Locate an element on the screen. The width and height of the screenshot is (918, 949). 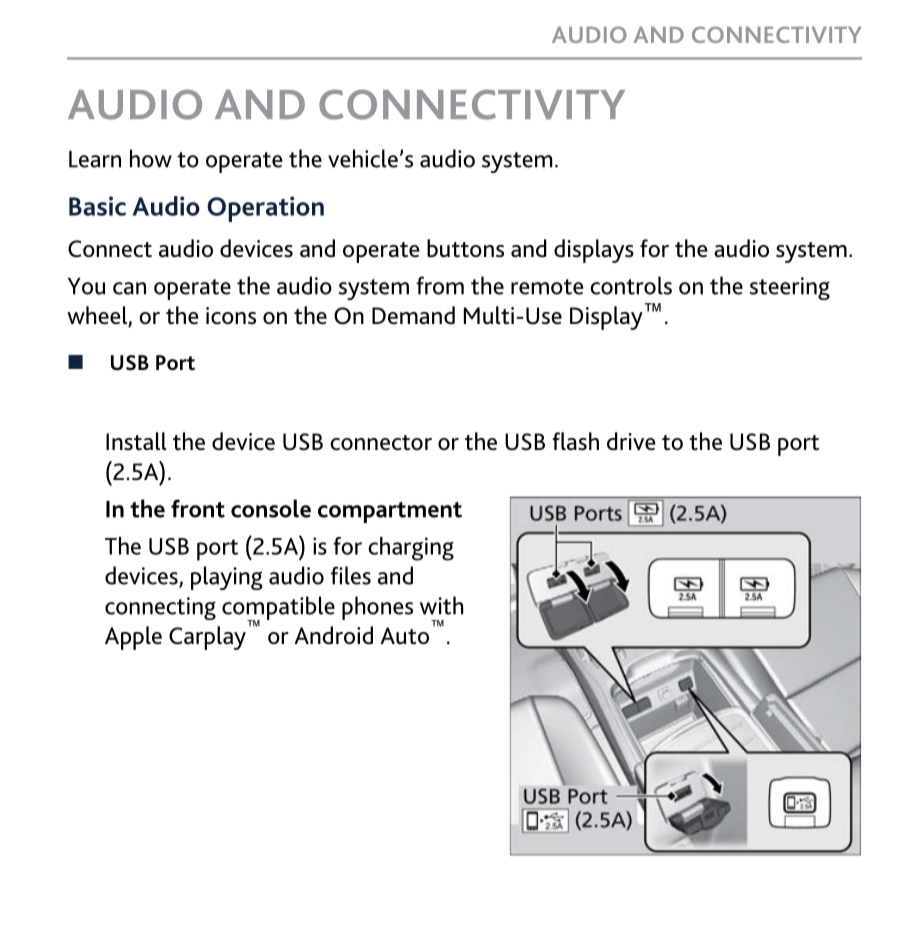
controls is located at coordinates (631, 285).
